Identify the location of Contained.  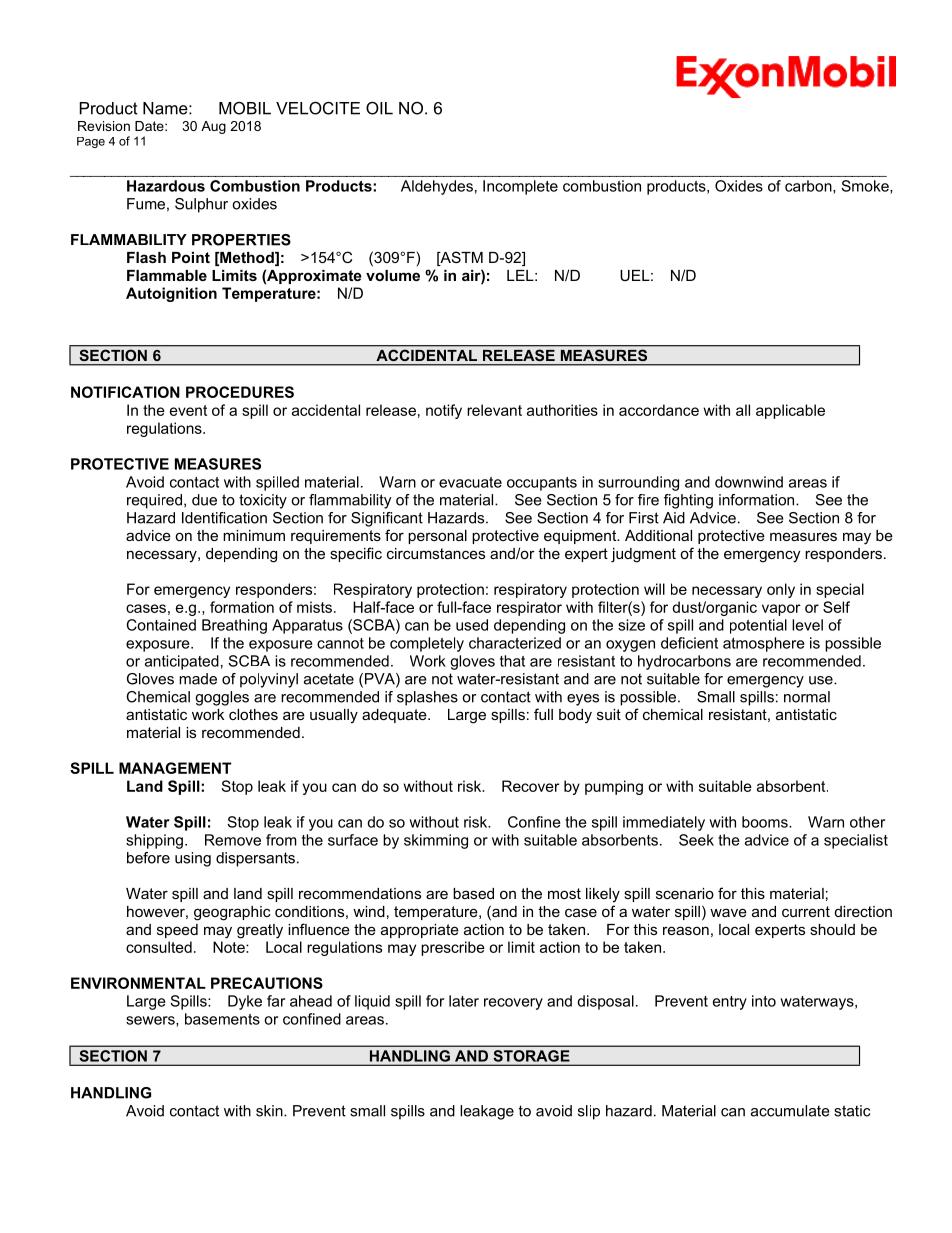
(161, 625).
